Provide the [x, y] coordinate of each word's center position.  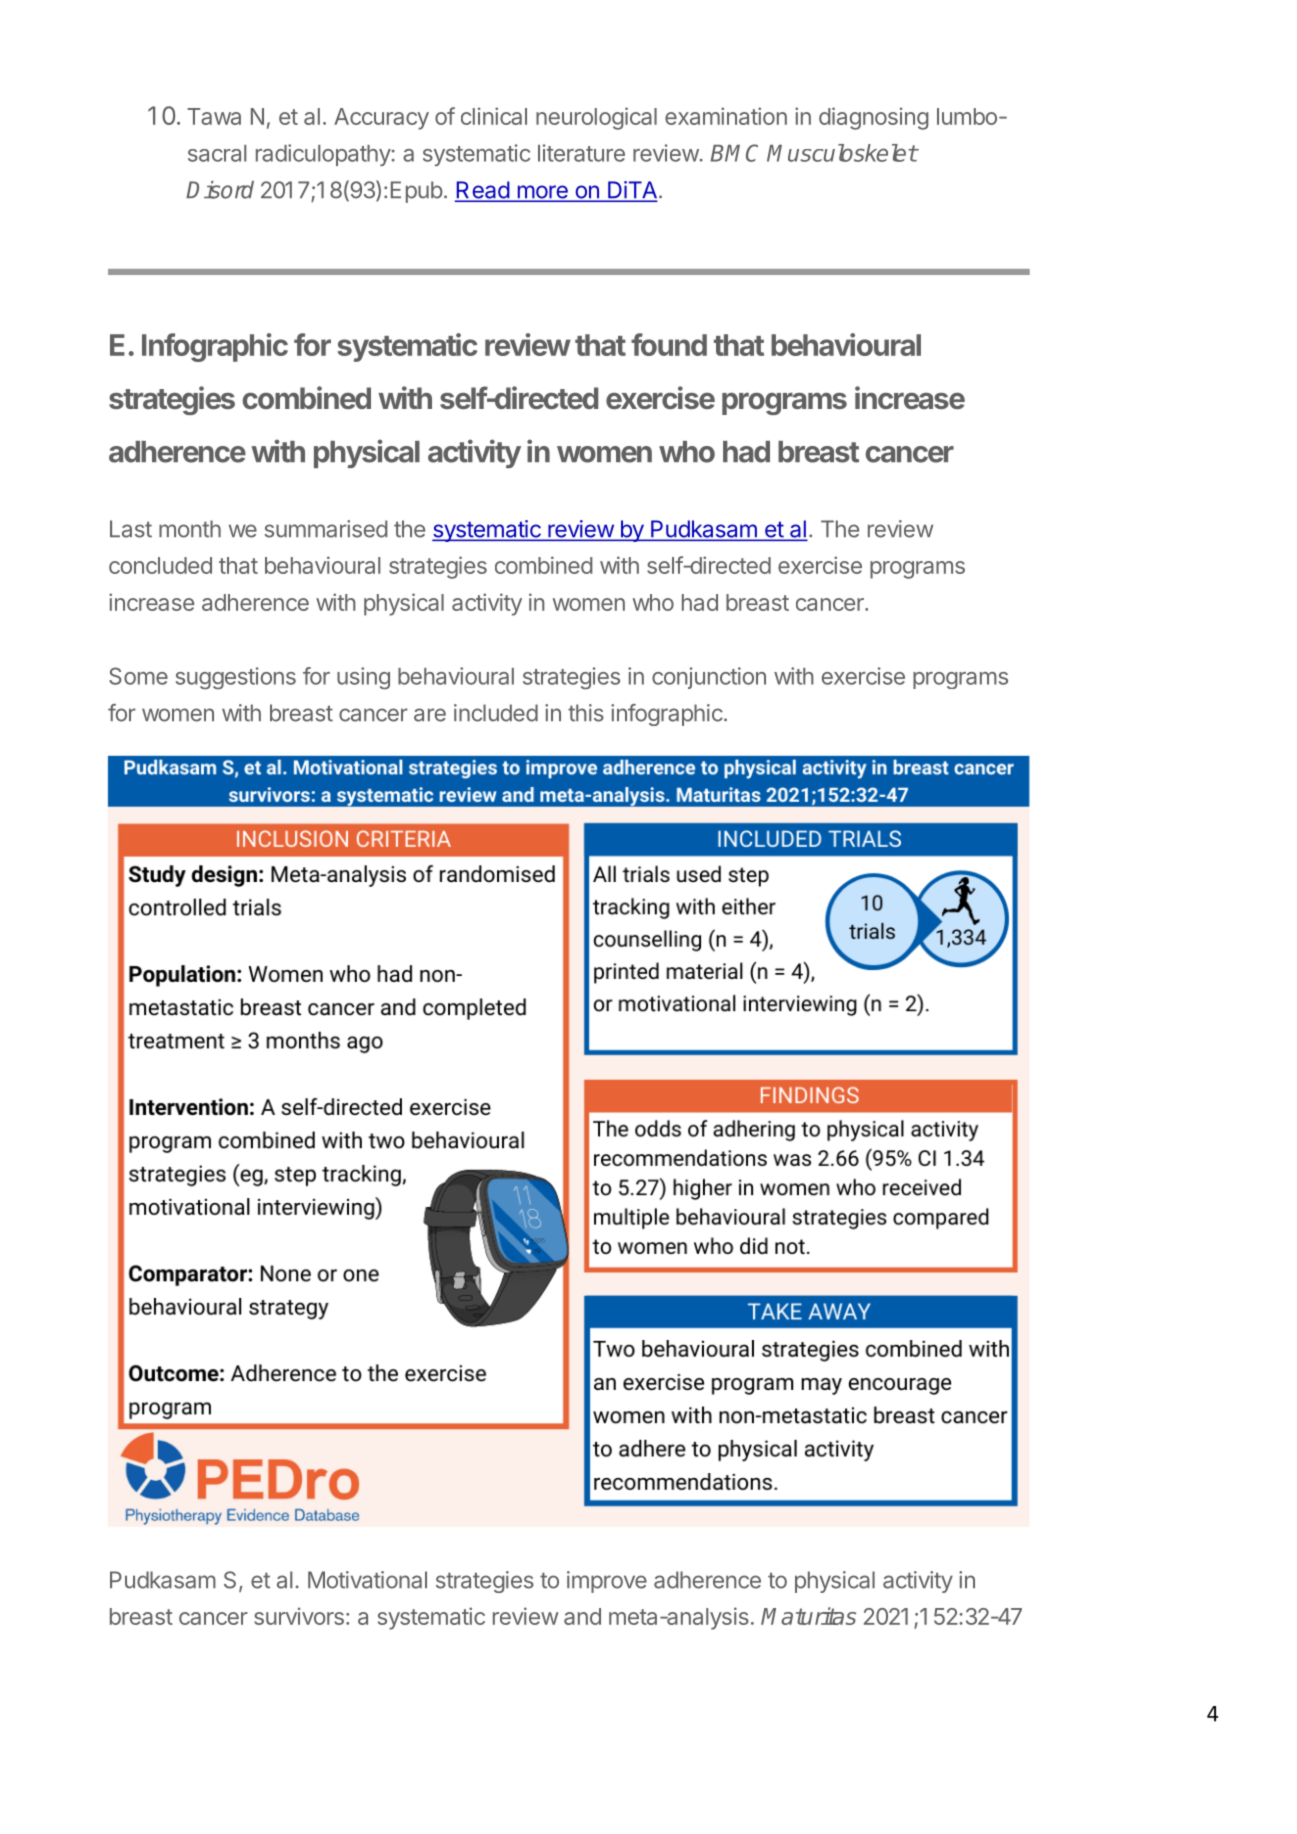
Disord [220, 190]
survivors [299, 1616]
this [586, 713]
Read [483, 191]
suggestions [236, 678]
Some [138, 676]
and [582, 1616]
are [430, 715]
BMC [734, 153]
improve [607, 1582]
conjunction [709, 678]
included [496, 713]
